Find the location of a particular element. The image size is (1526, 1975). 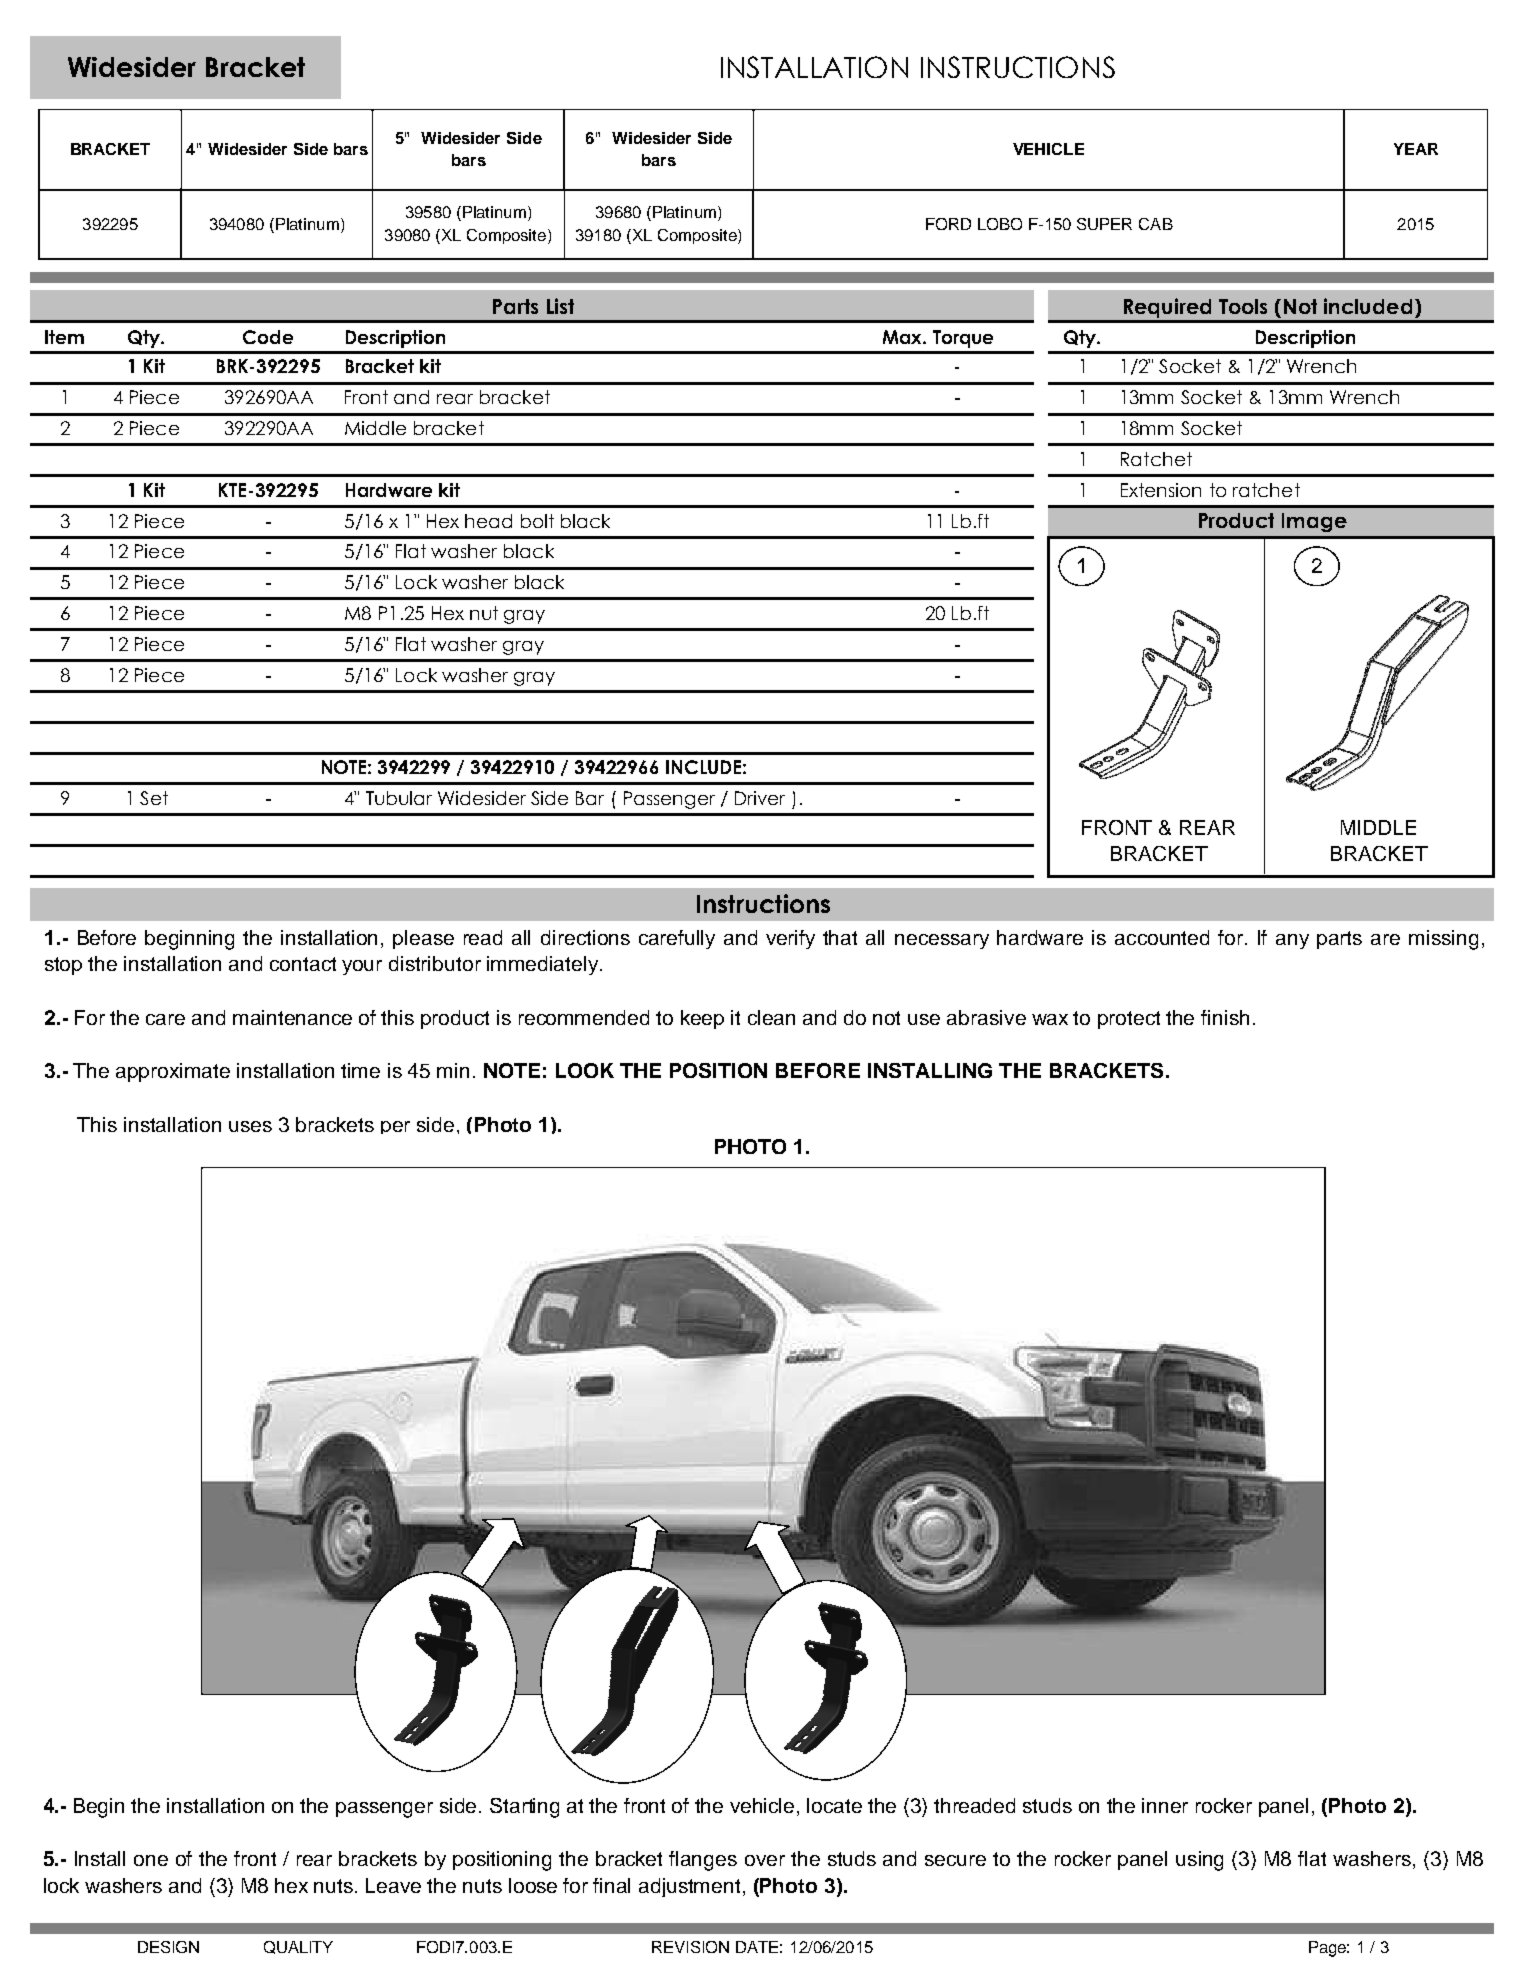

Image is located at coordinates (1314, 522).
